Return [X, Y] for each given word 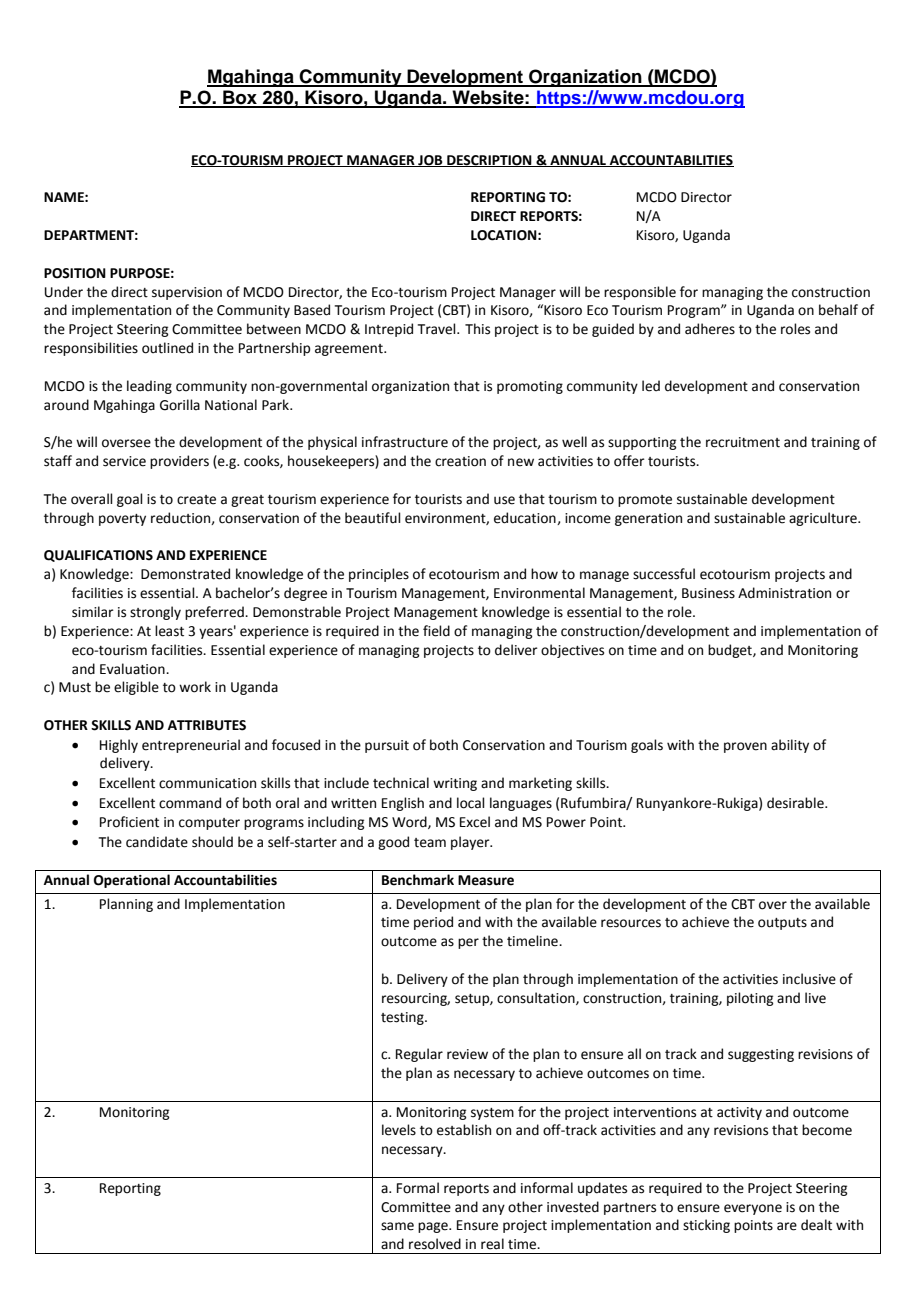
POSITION [75, 273]
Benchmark [418, 880]
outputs [782, 924]
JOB [430, 161]
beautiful [373, 518]
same [397, 1226]
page [434, 1227]
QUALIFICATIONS [98, 556]
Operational [132, 881]
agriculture [824, 519]
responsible [640, 293]
